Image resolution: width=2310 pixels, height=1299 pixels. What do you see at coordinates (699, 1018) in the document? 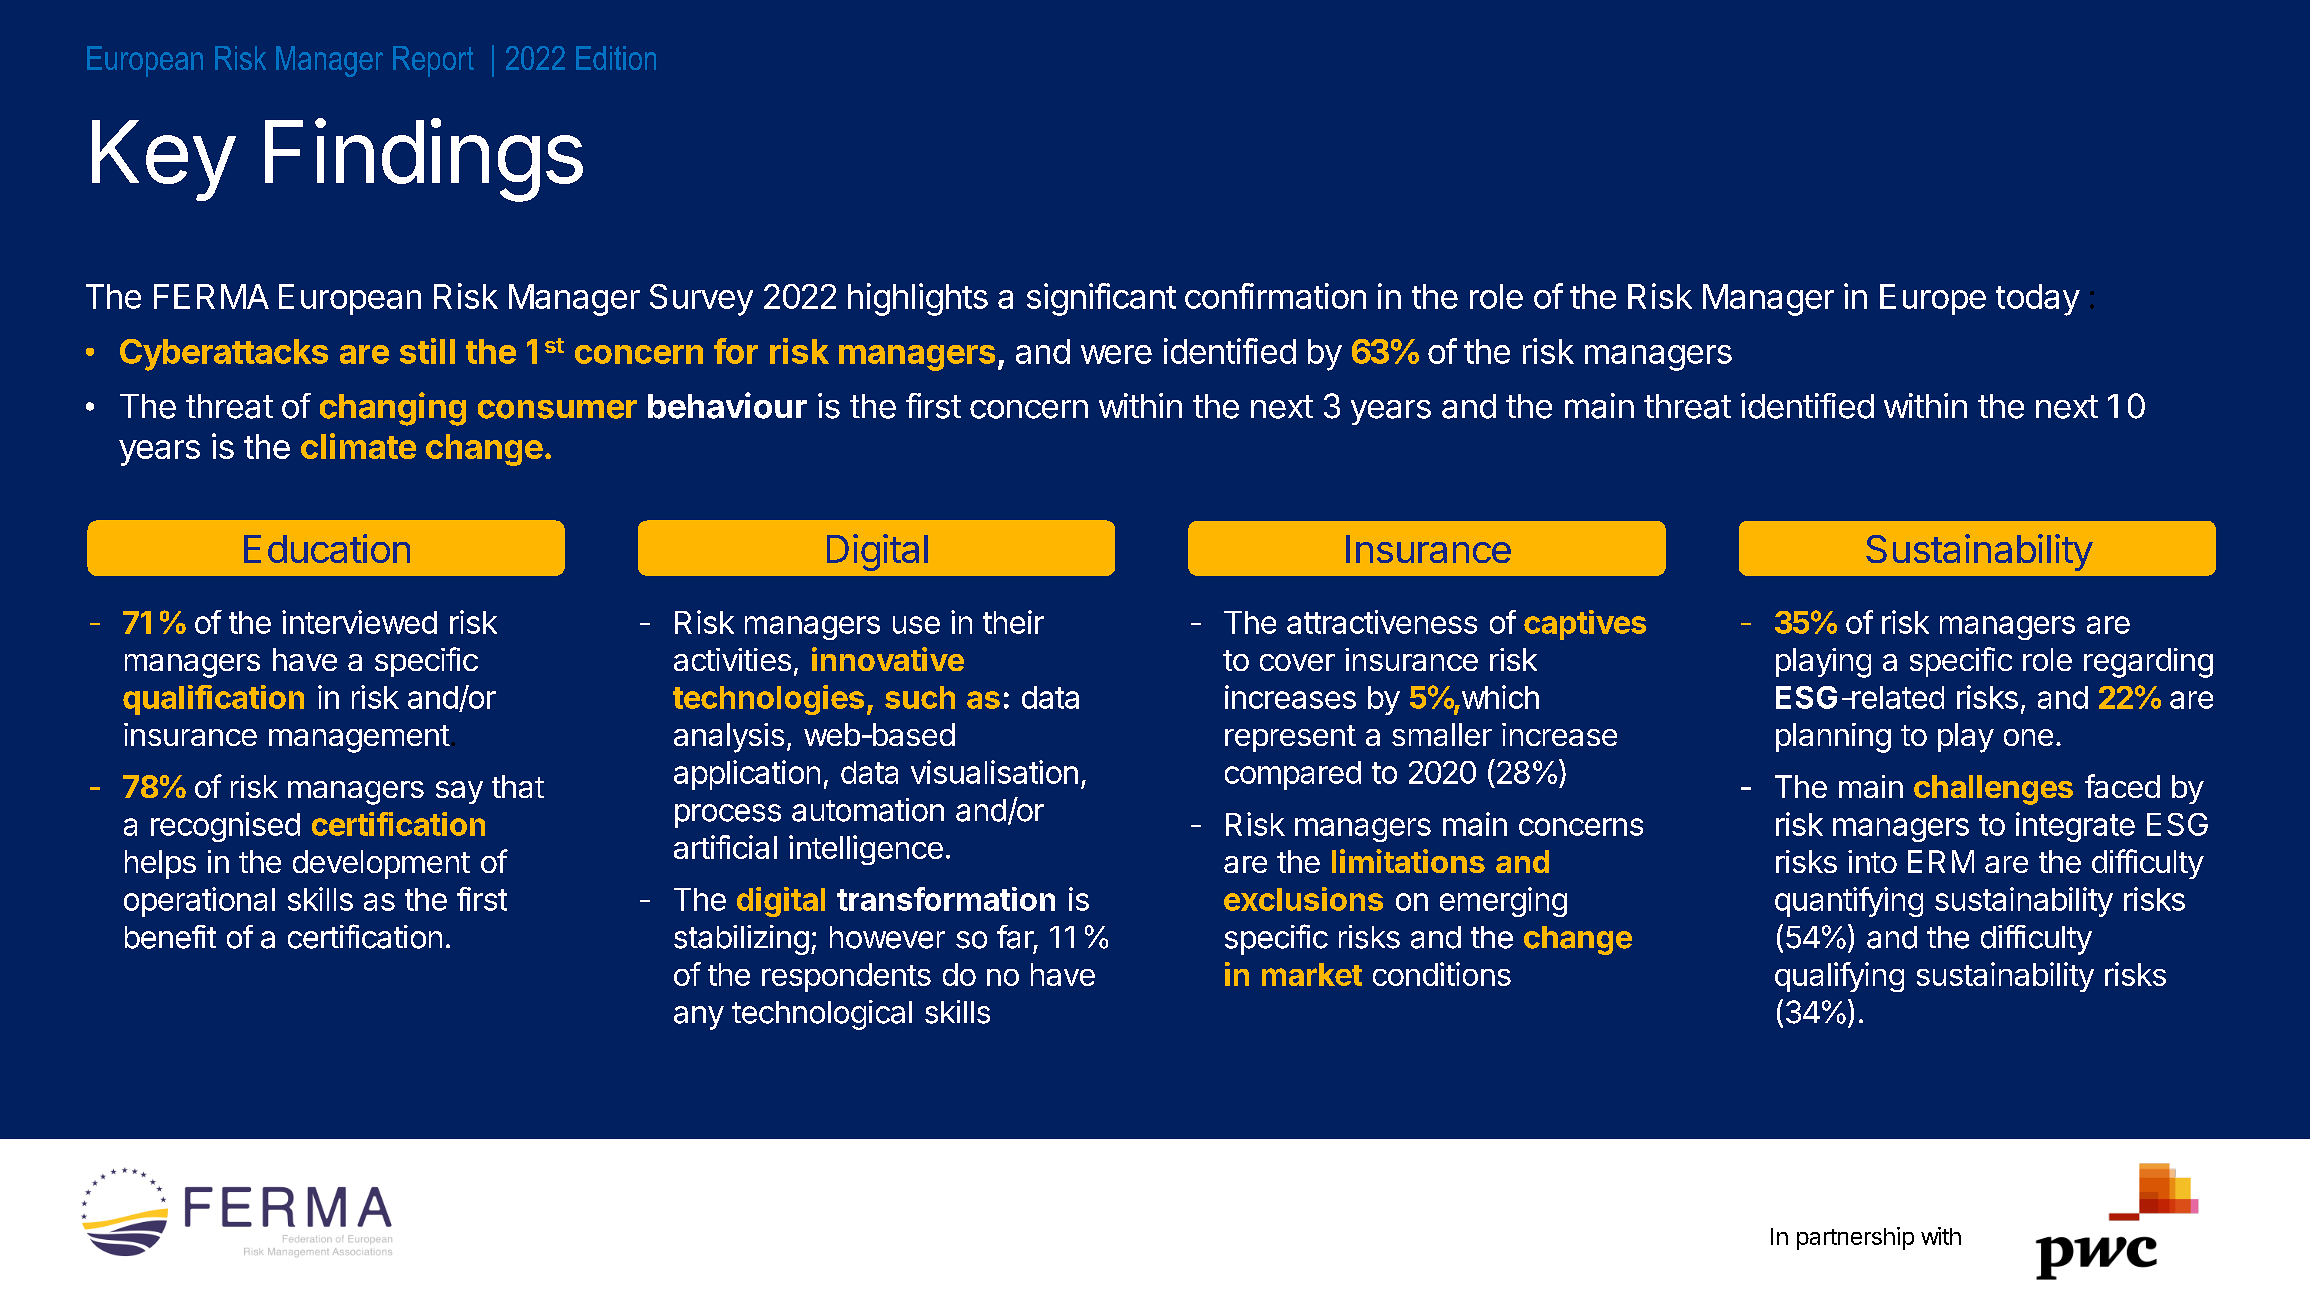
I see `any` at bounding box center [699, 1018].
